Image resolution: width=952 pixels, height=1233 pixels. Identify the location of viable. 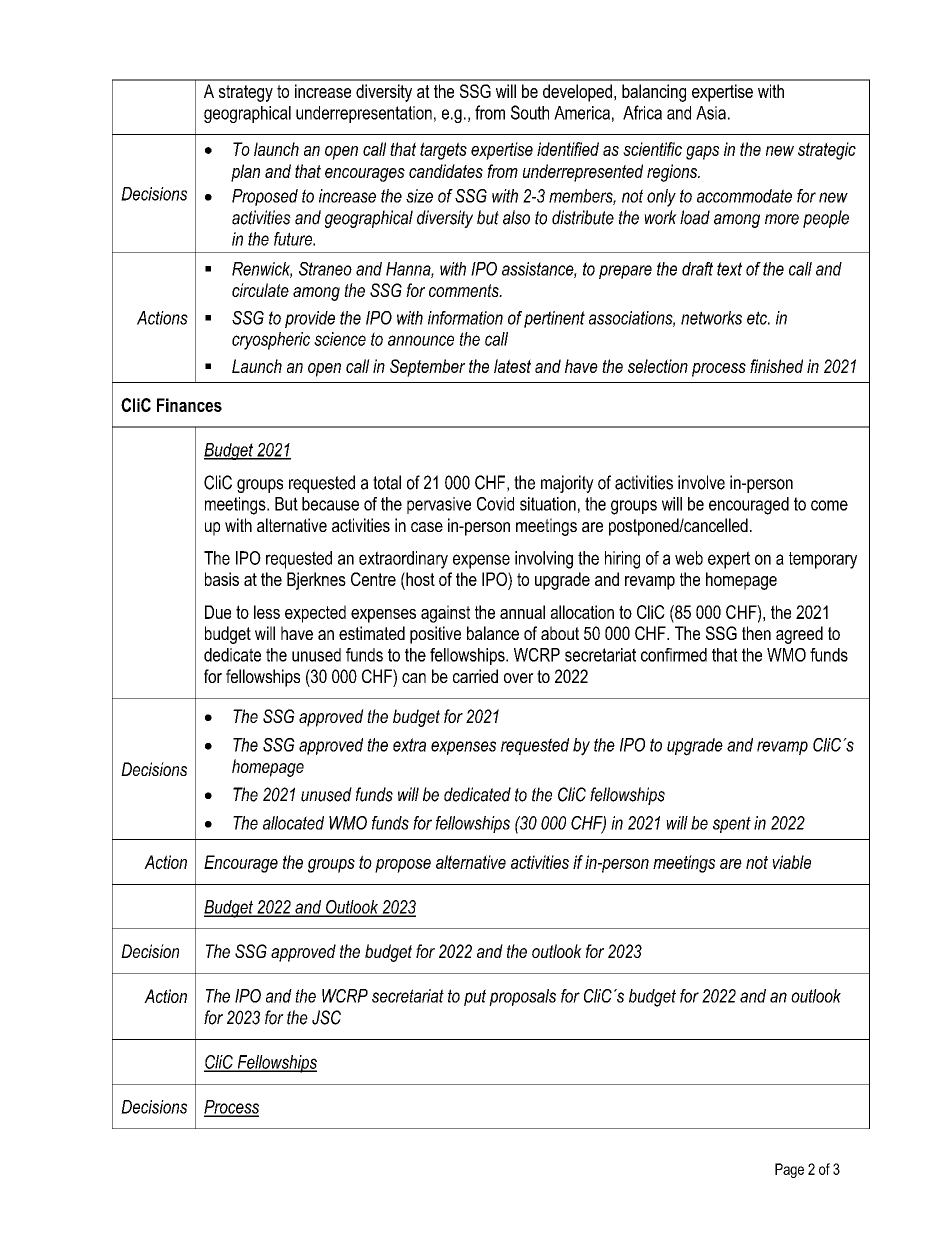
(791, 862).
